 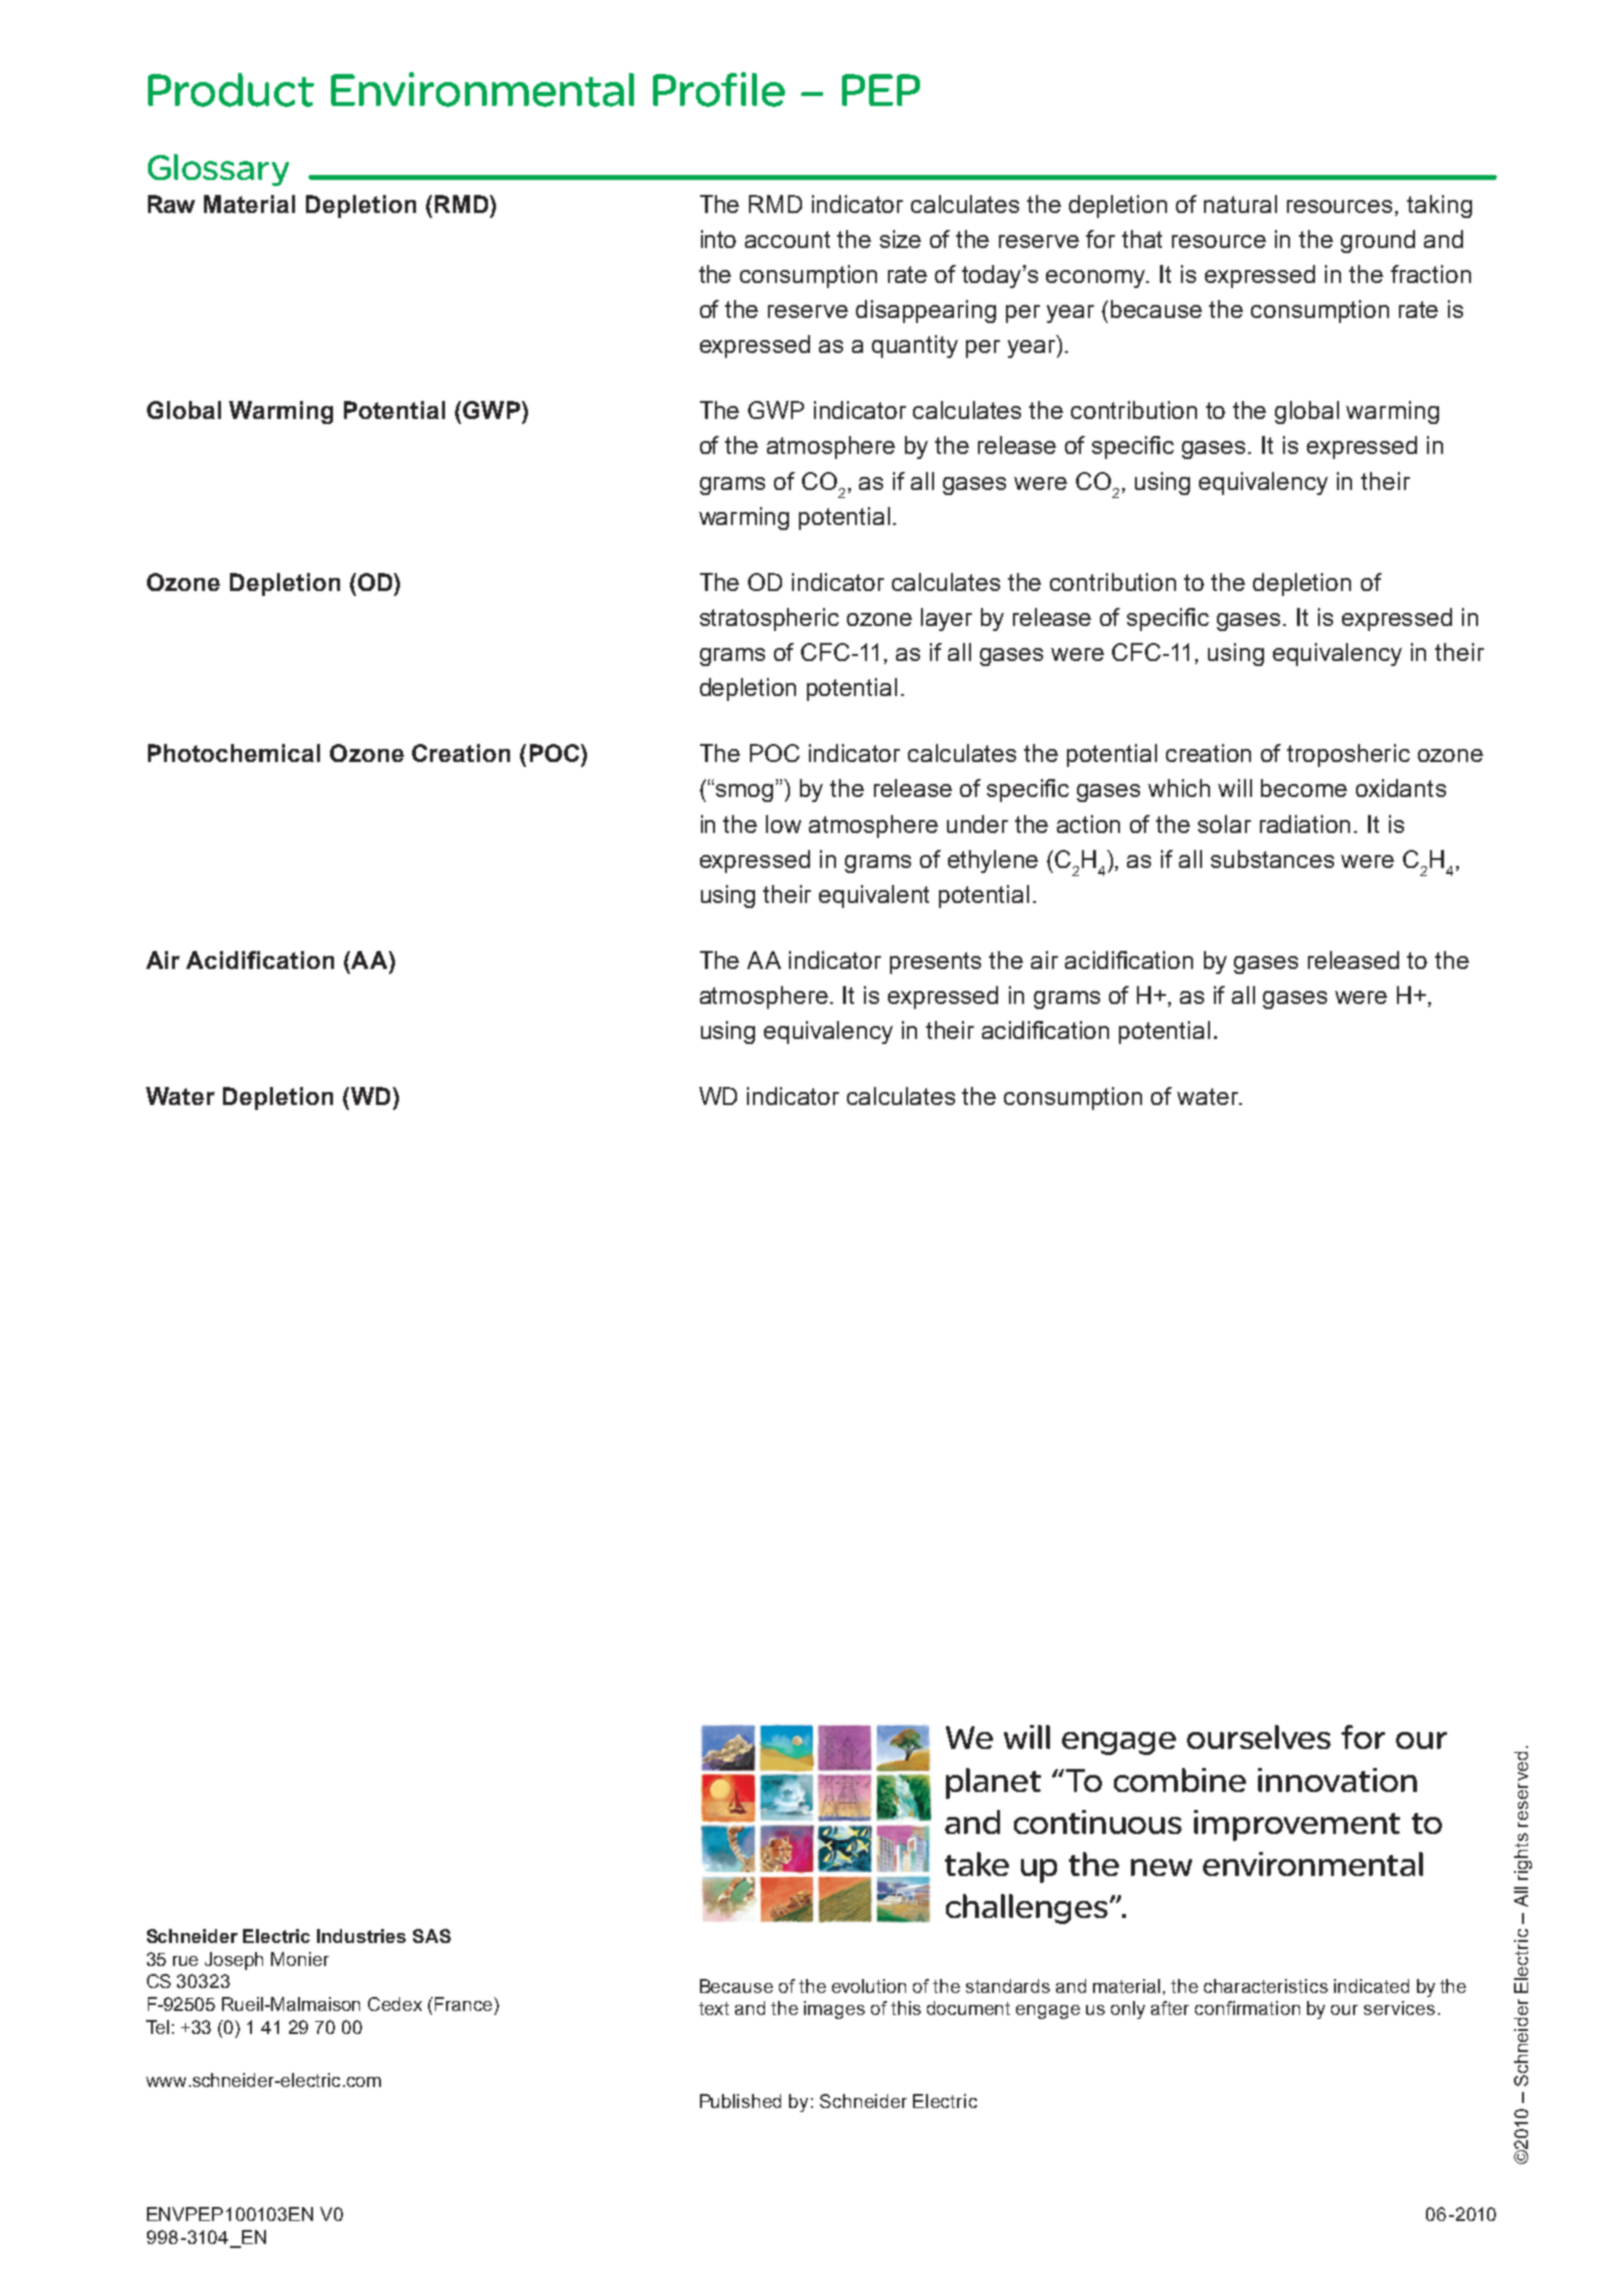 What do you see at coordinates (300, 1959) in the image?
I see `Monier` at bounding box center [300, 1959].
